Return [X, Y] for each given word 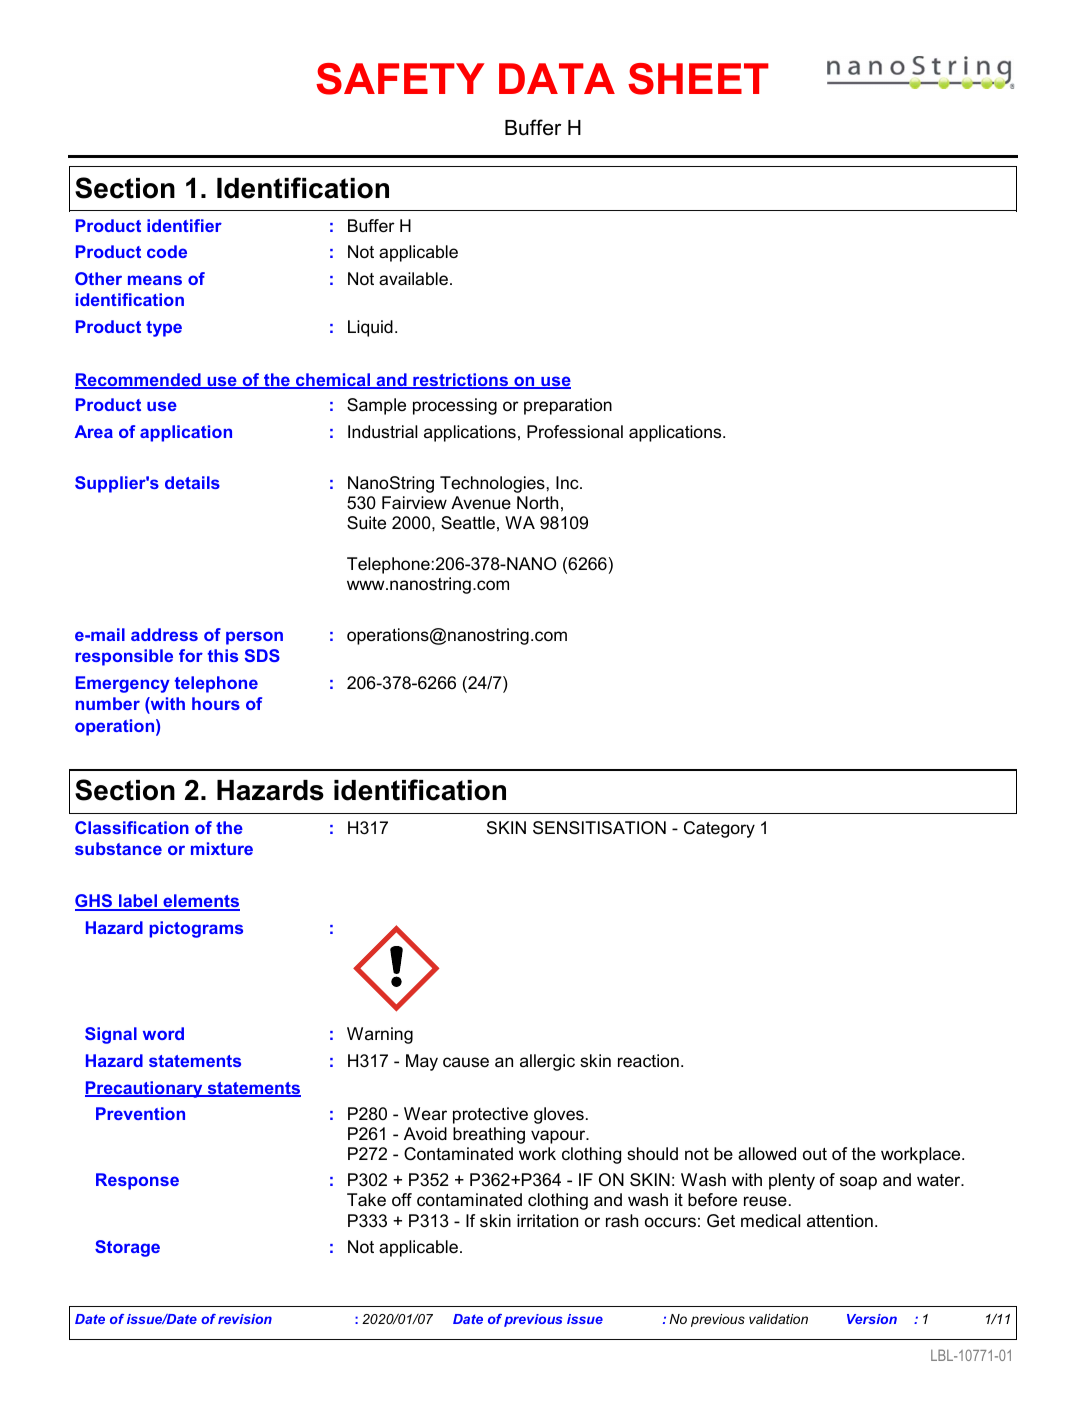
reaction [648, 1060]
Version [872, 1319]
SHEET [698, 79]
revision [245, 1319]
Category [719, 829]
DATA [557, 78]
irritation [547, 1220]
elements [200, 902]
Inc [568, 483]
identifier [184, 225]
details [192, 482]
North [537, 502]
